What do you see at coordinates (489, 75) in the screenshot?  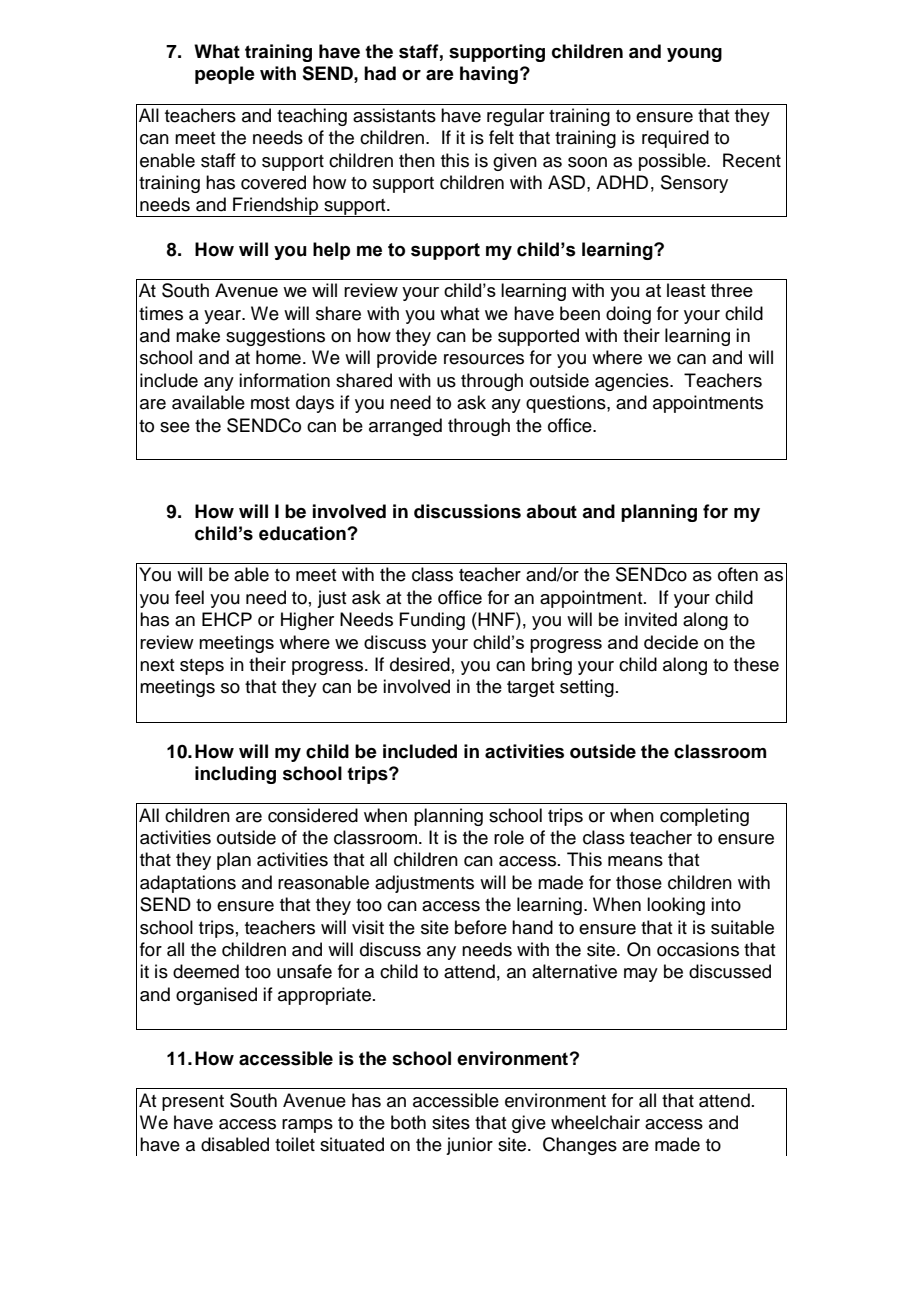 I see `having` at bounding box center [489, 75].
